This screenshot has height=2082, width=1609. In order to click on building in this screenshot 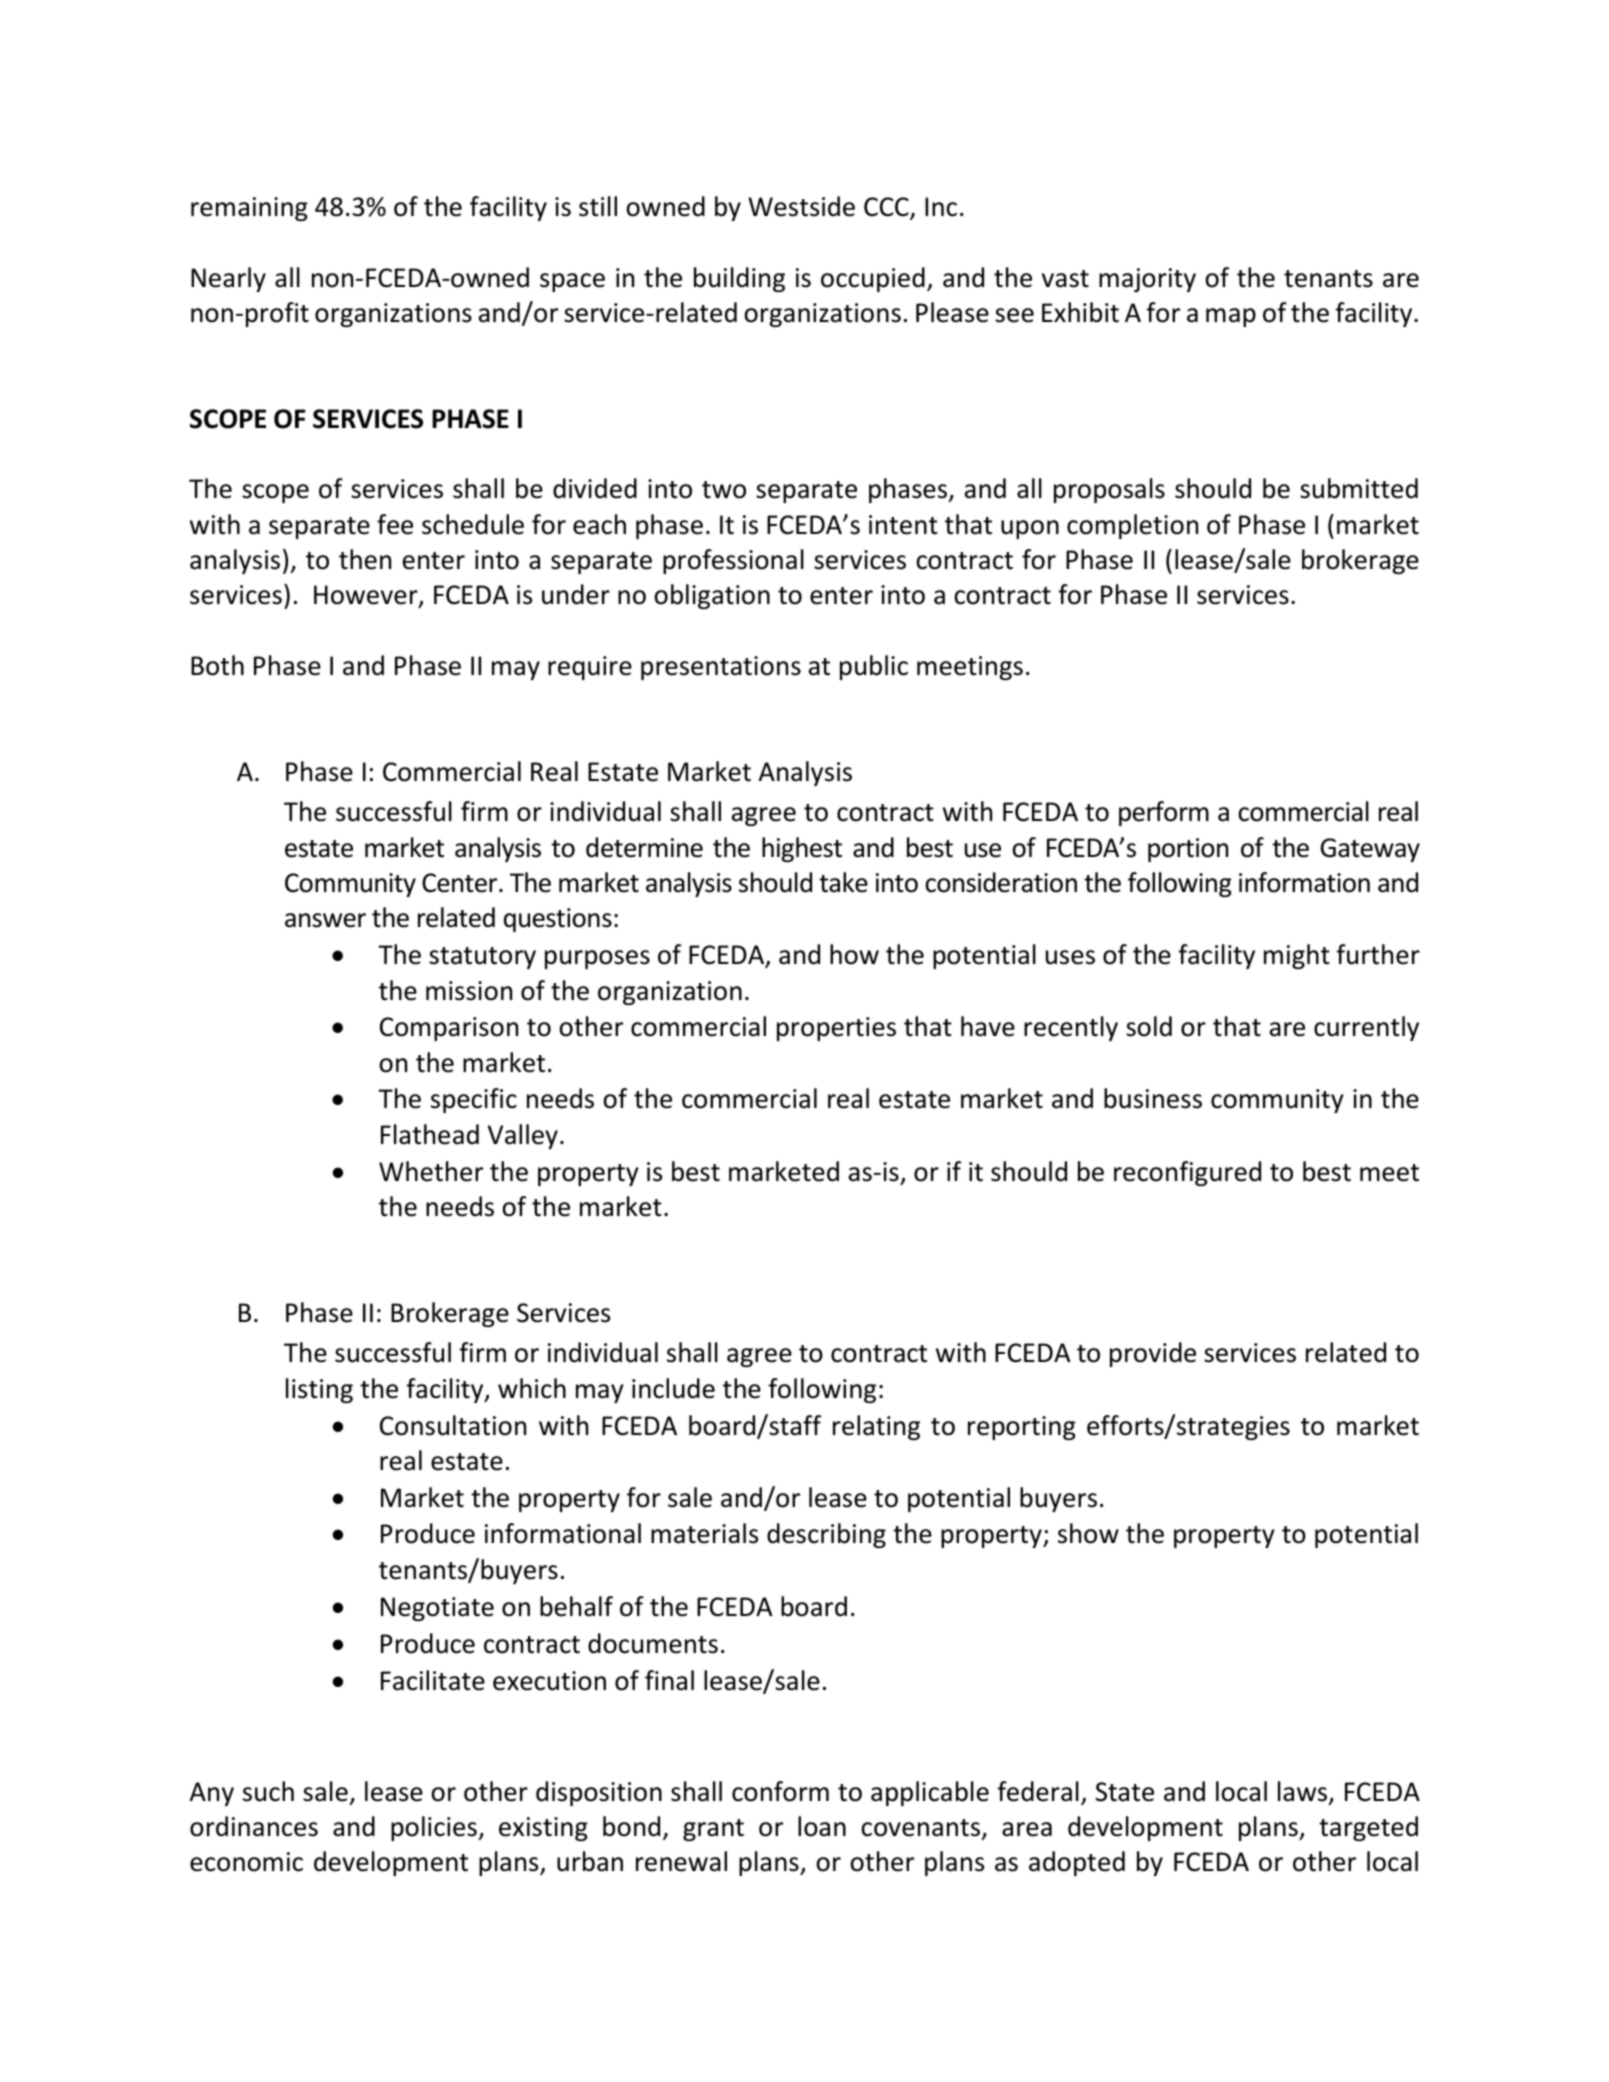, I will do `click(739, 279)`.
